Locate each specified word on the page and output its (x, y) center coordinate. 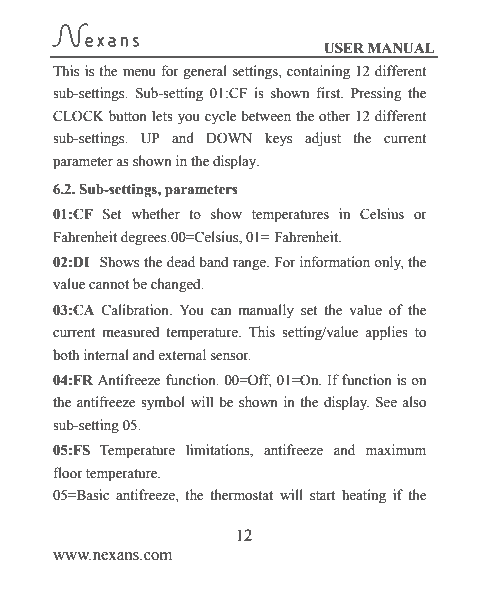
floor (68, 473)
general (205, 72)
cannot (109, 284)
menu (139, 73)
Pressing (376, 94)
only (388, 263)
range (250, 265)
